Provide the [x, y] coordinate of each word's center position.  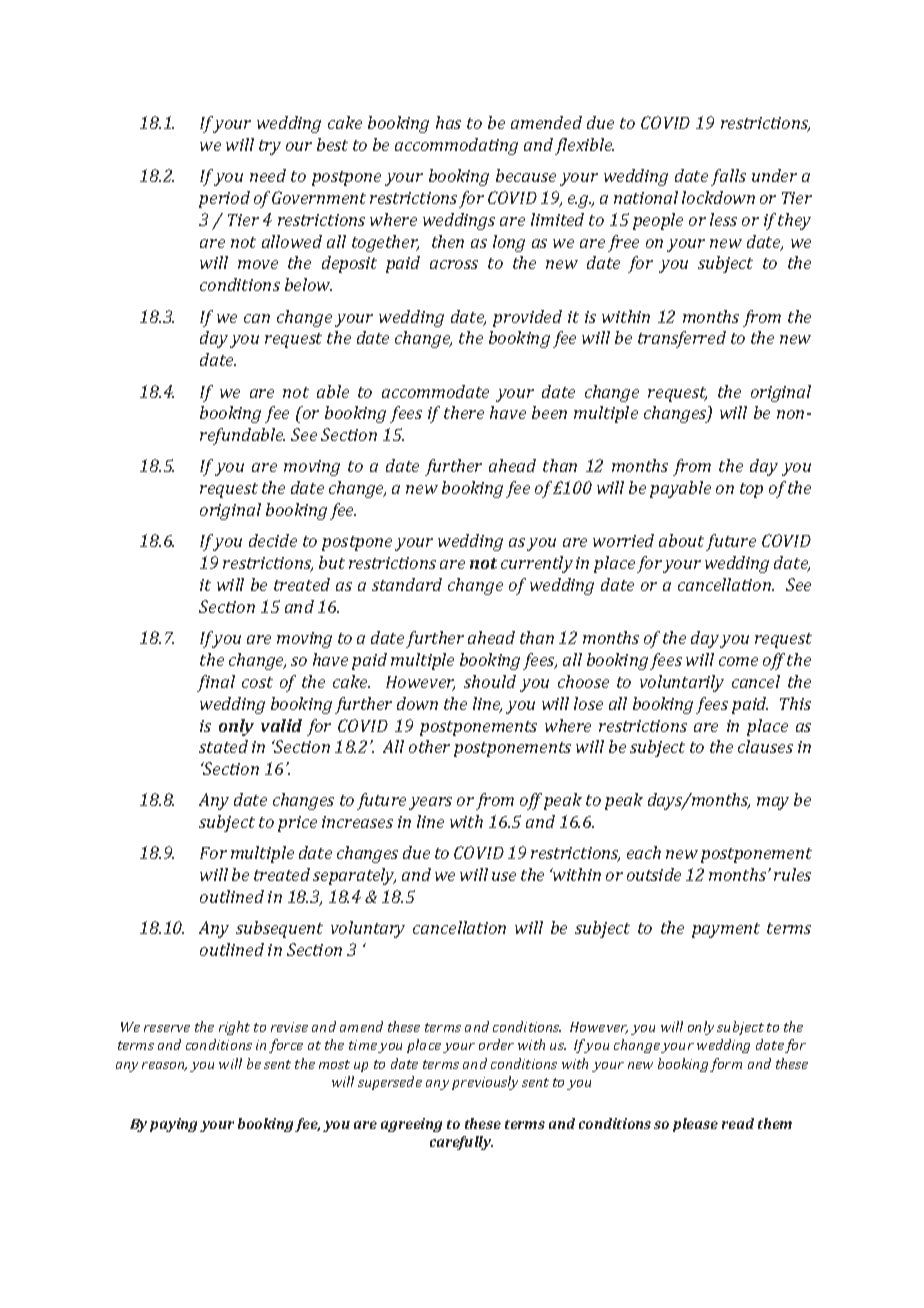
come [738, 661]
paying [173, 1125]
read [738, 1123]
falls [728, 177]
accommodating [456, 146]
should [490, 681]
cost [257, 682]
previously [485, 1083]
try [270, 147]
